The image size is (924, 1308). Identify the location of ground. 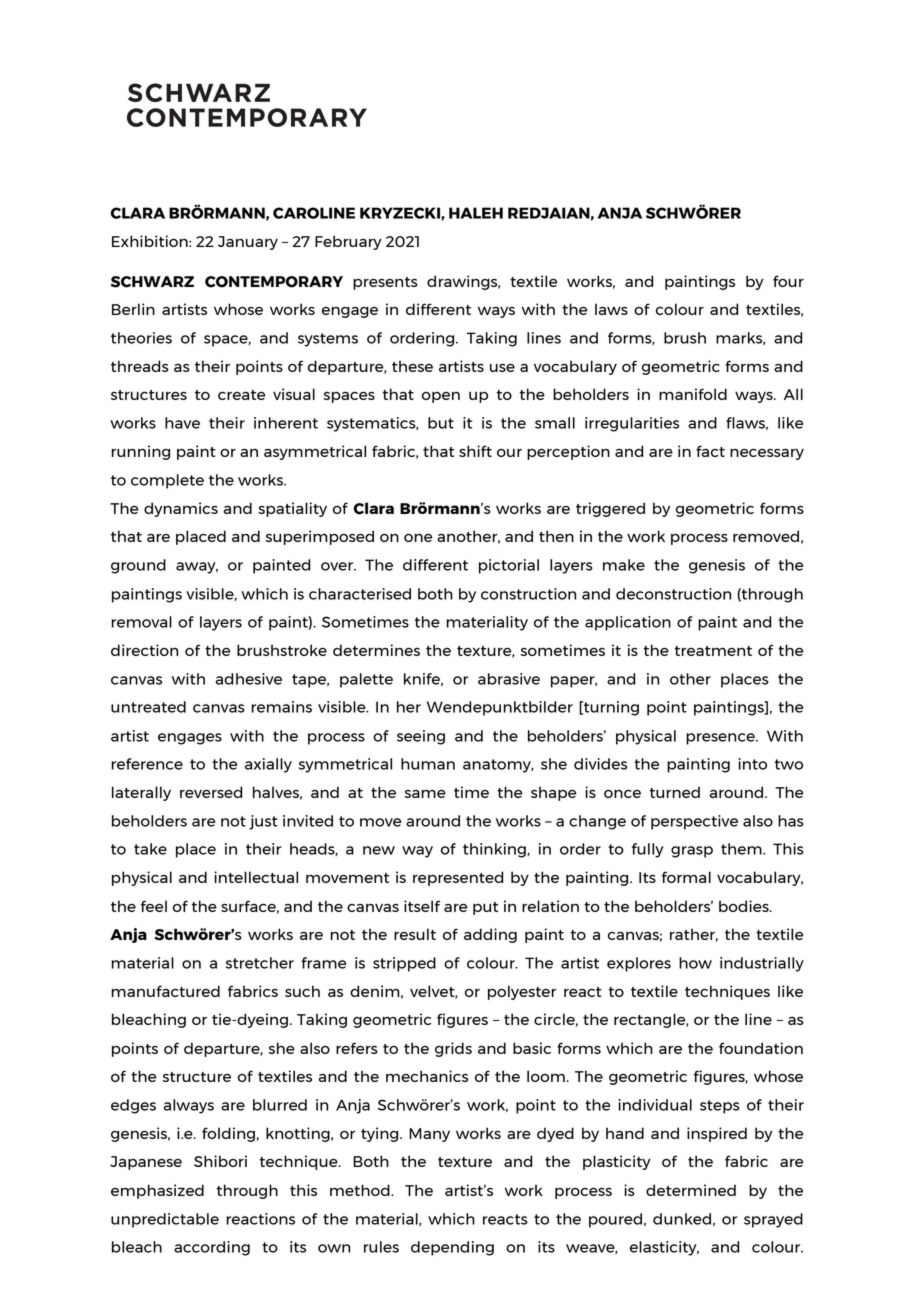
(138, 566).
